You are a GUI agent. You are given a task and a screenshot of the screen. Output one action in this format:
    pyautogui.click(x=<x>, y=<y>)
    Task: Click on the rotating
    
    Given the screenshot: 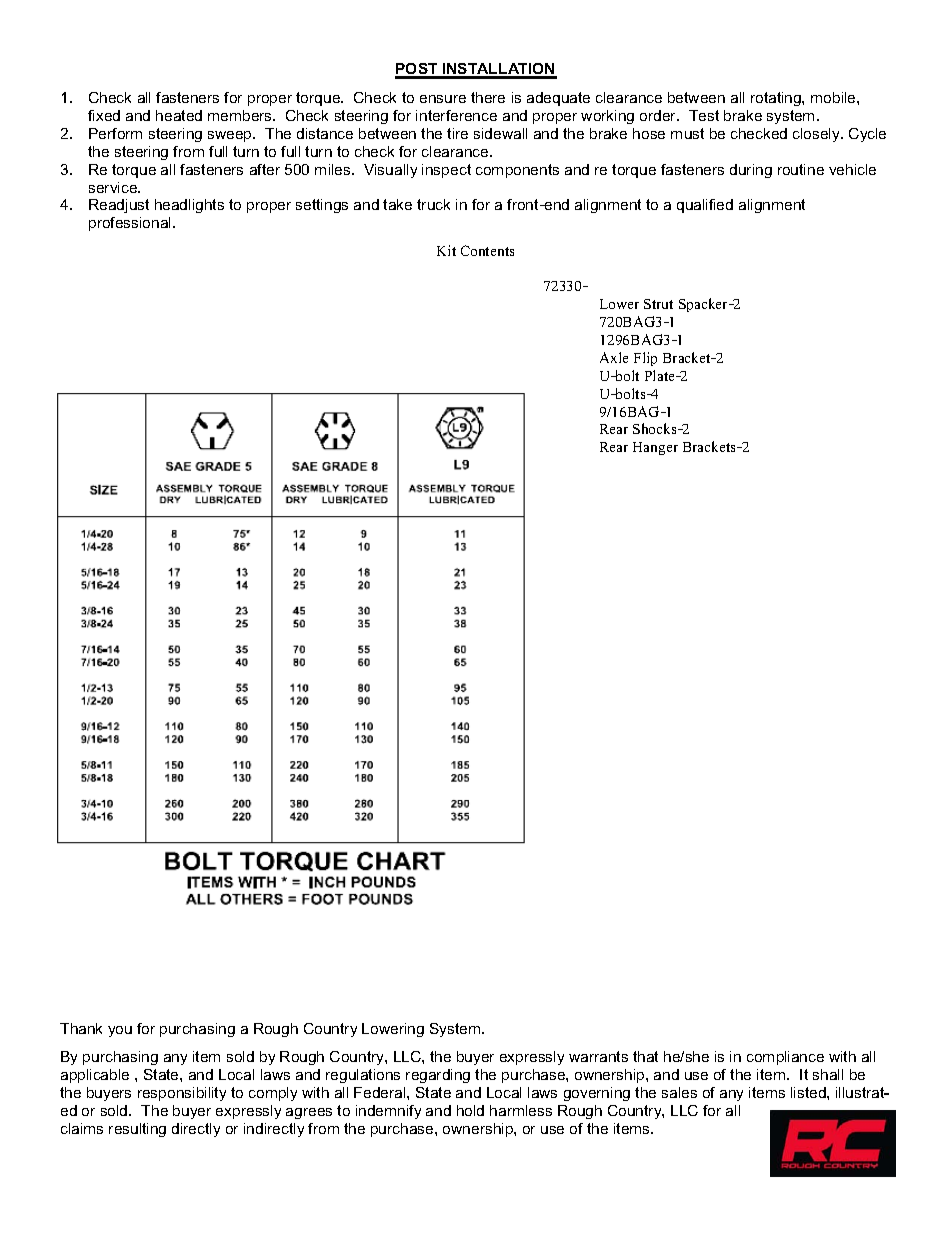 What is the action you would take?
    pyautogui.click(x=777, y=99)
